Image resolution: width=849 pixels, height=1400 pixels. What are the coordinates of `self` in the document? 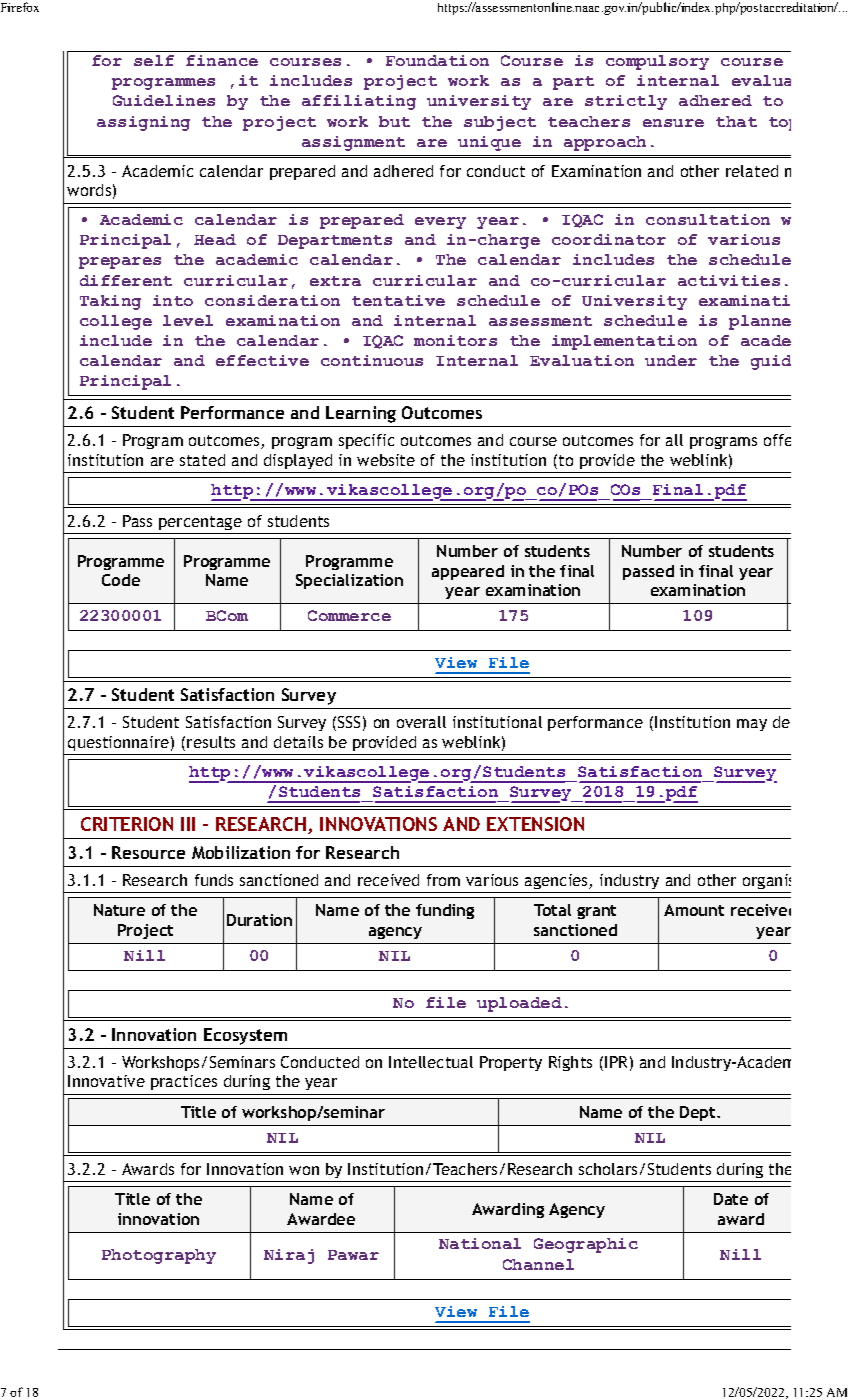 It's located at (154, 60).
